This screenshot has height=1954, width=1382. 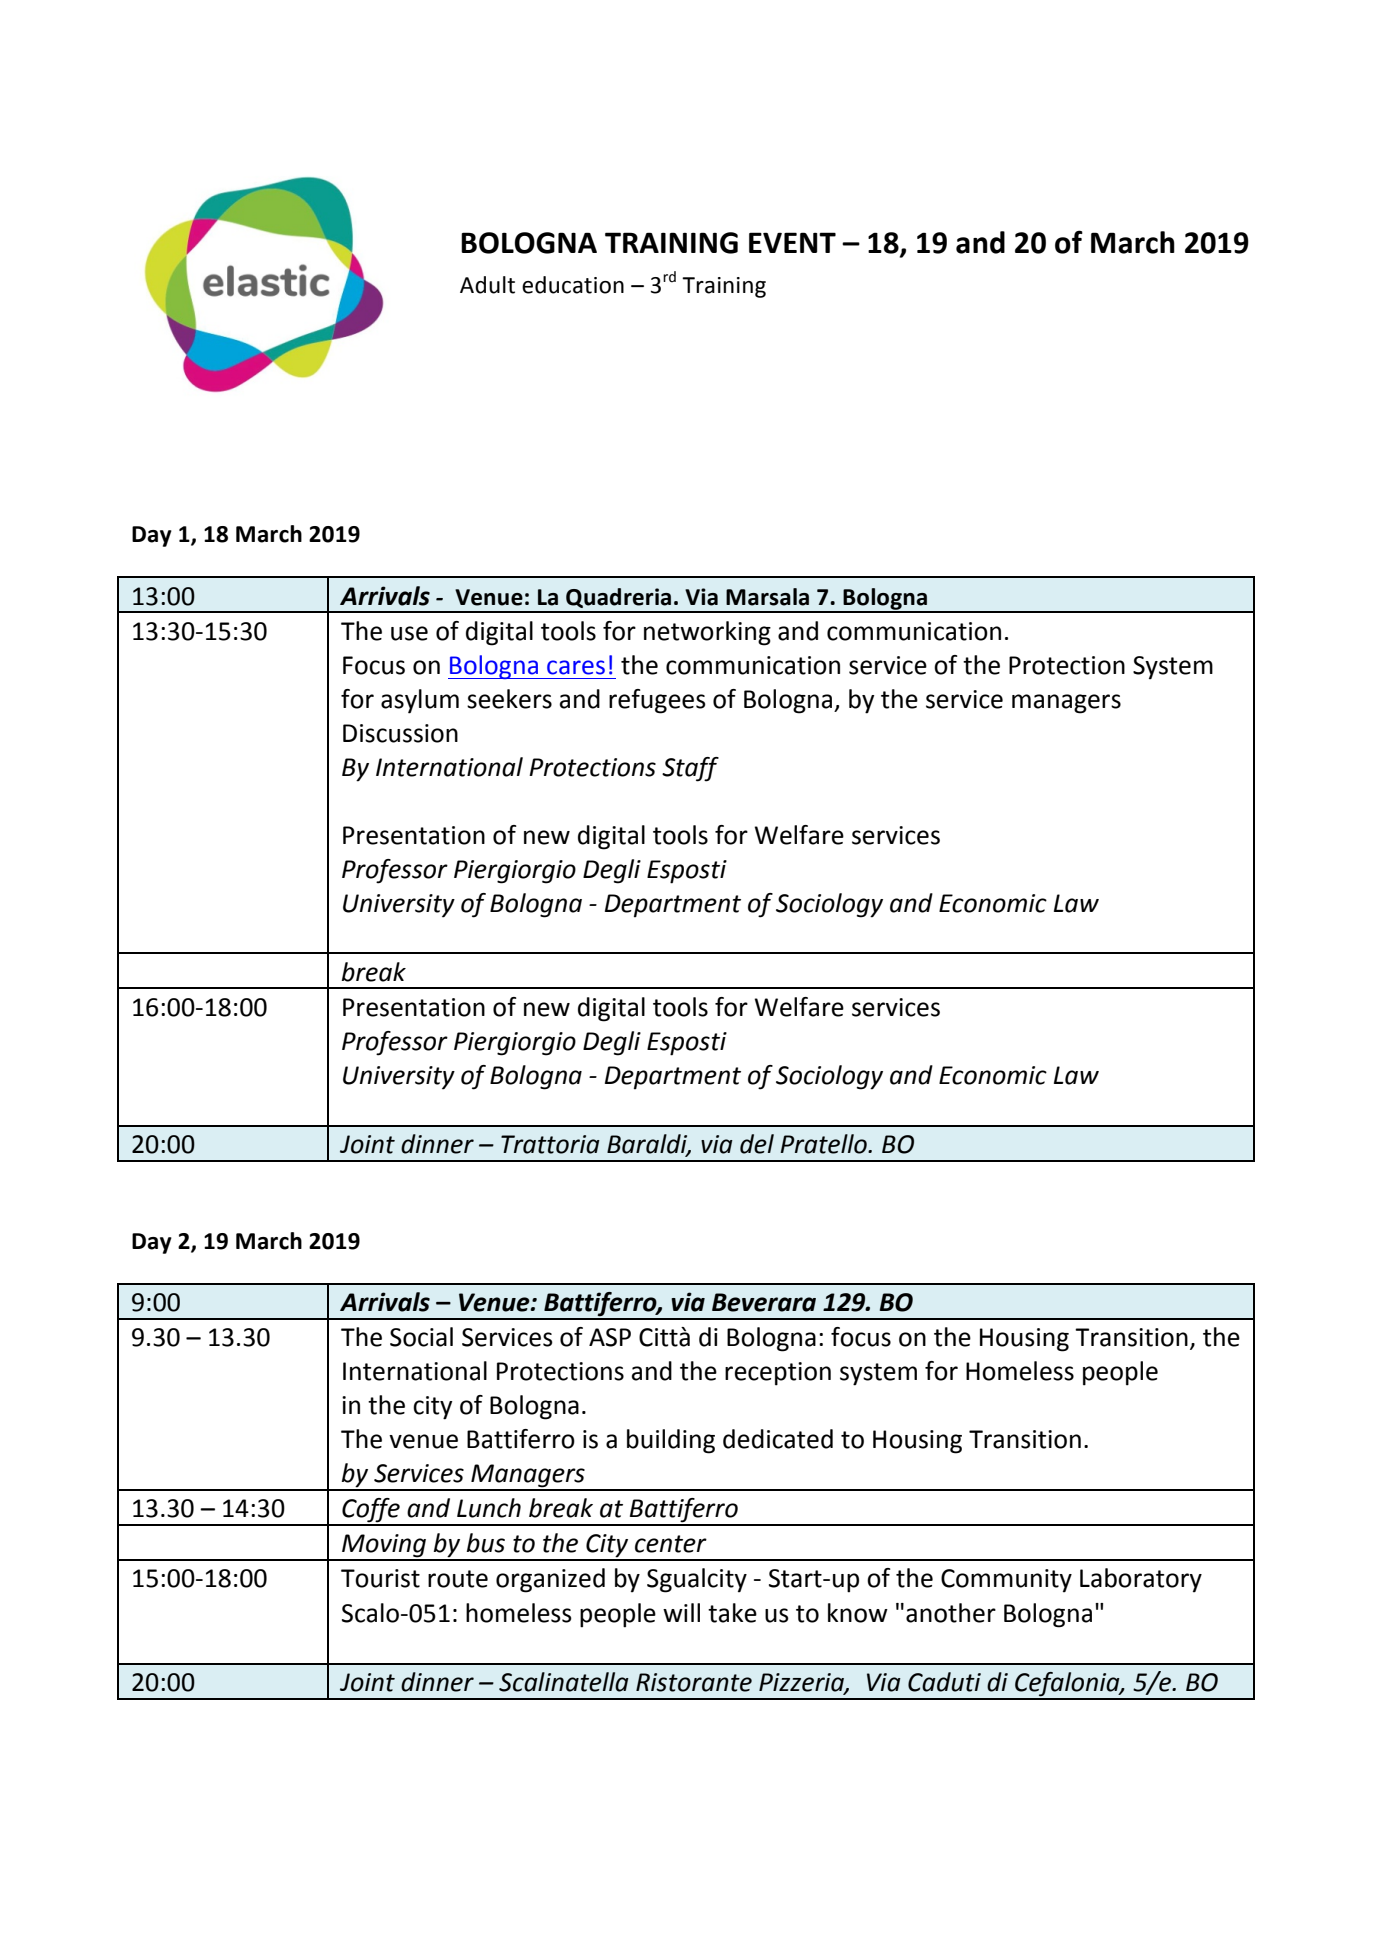 I want to click on EVENT, so click(x=792, y=242).
